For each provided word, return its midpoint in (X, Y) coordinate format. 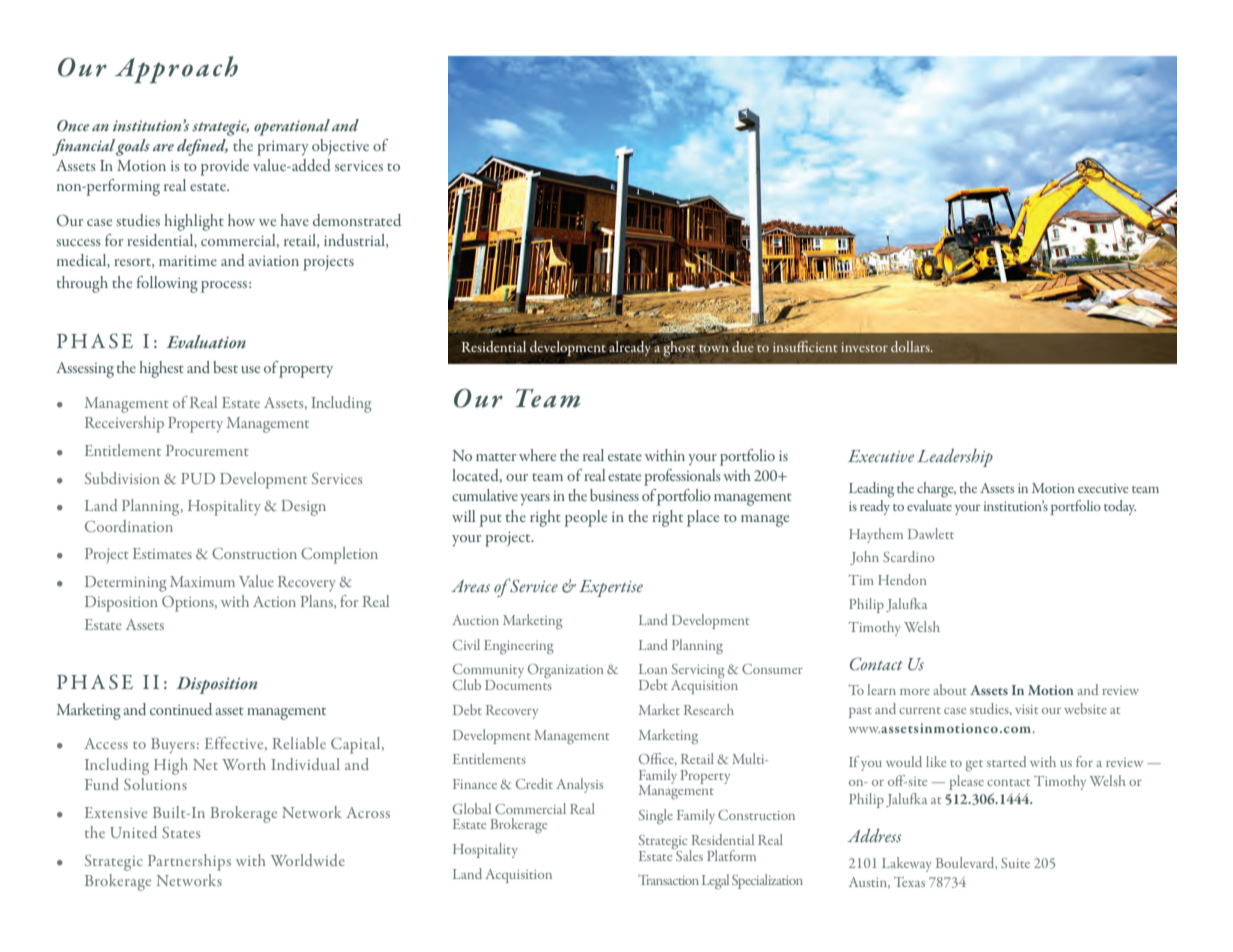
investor (864, 347)
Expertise (611, 588)
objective (340, 147)
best (225, 367)
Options (189, 604)
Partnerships (189, 862)
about (950, 689)
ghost (679, 349)
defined (202, 147)
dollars (911, 346)
